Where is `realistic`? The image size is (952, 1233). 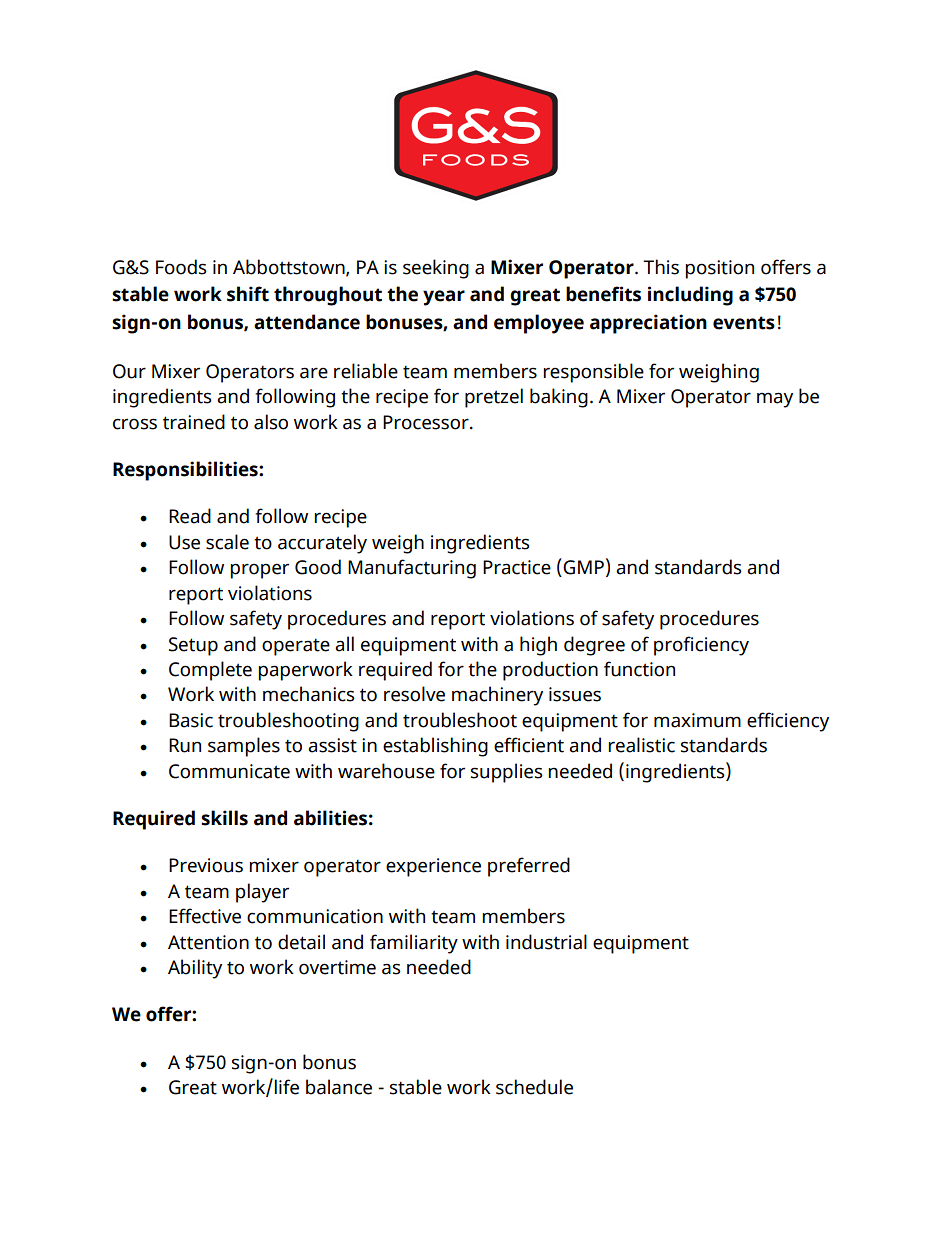 realistic is located at coordinates (641, 745).
